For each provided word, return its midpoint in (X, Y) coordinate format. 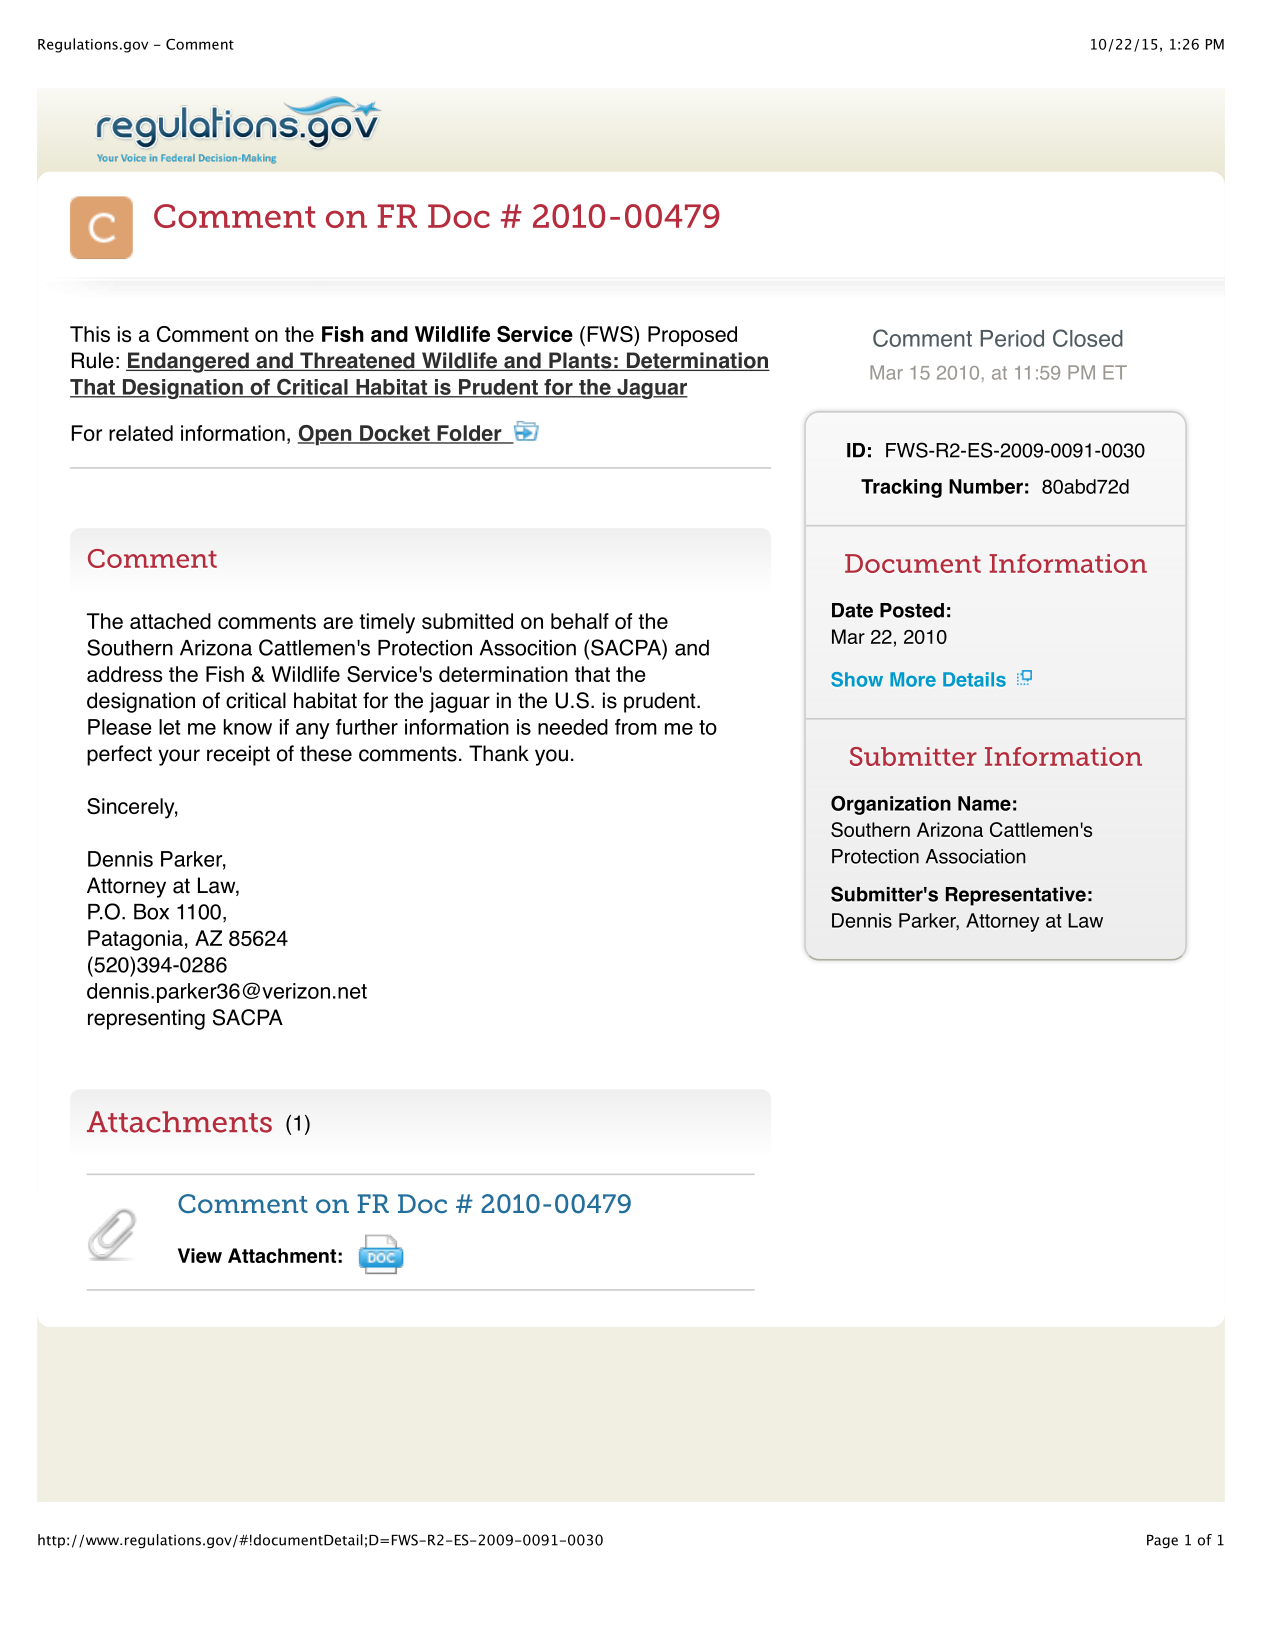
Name (984, 803)
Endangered (188, 362)
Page (1162, 1541)
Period (1012, 338)
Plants (580, 361)
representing (146, 1019)
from (636, 727)
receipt (238, 755)
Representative (1016, 896)
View (200, 1255)
